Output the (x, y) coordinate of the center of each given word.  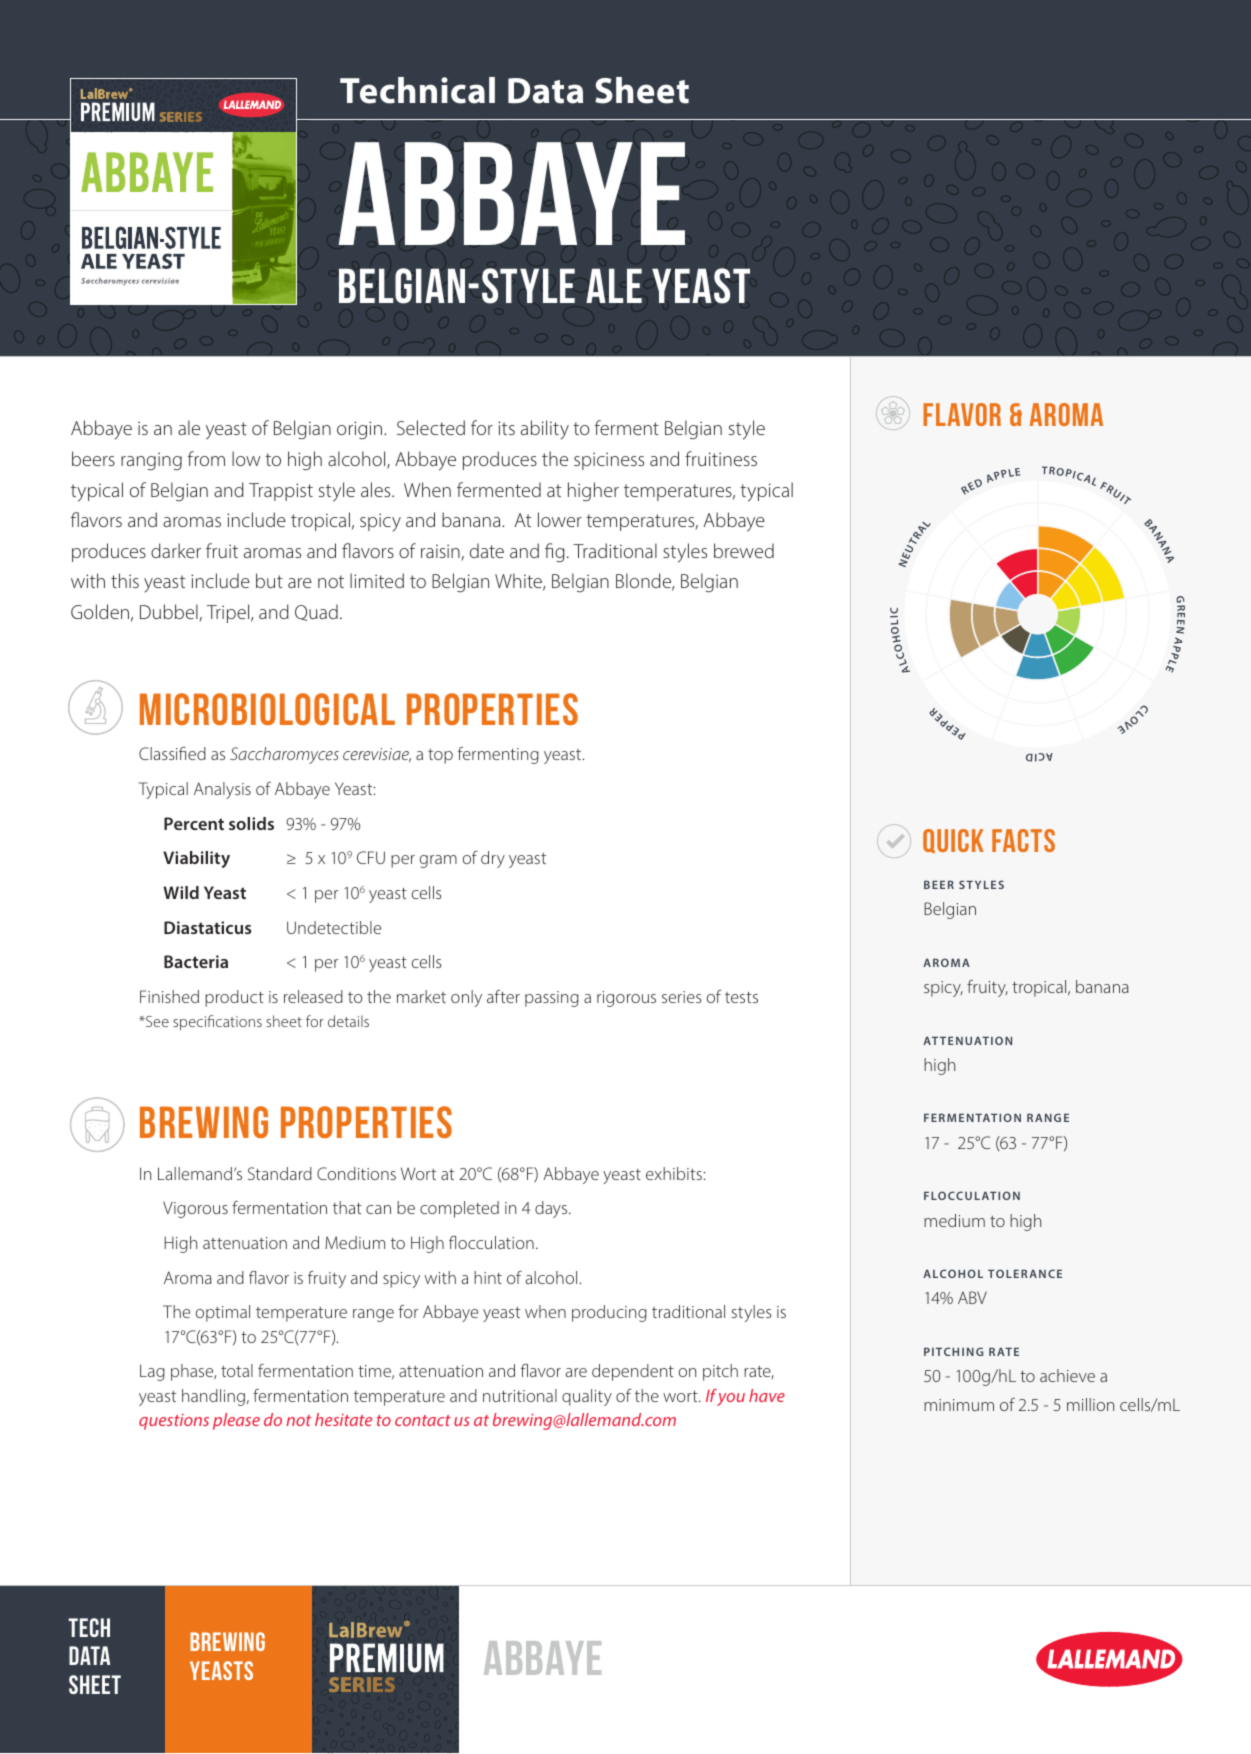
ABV (972, 1297)
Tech (89, 1627)
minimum (959, 1405)
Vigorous (195, 1209)
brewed (744, 550)
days (552, 1209)
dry (493, 859)
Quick (953, 841)
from (206, 458)
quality (587, 1397)
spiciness (609, 461)
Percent (194, 823)
